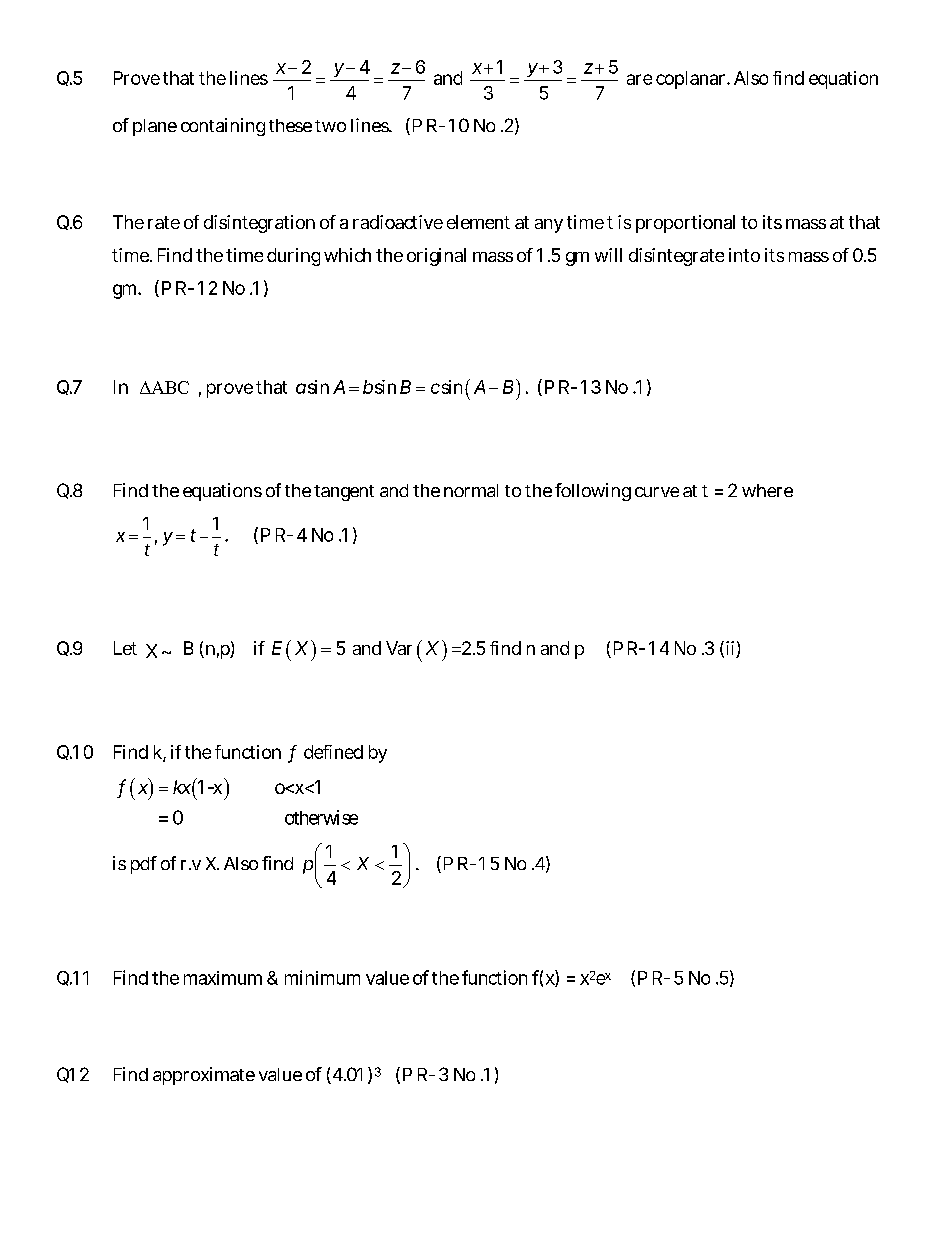 Image resolution: width=952 pixels, height=1233 pixels. What do you see at coordinates (767, 490) in the screenshot?
I see `where` at bounding box center [767, 490].
